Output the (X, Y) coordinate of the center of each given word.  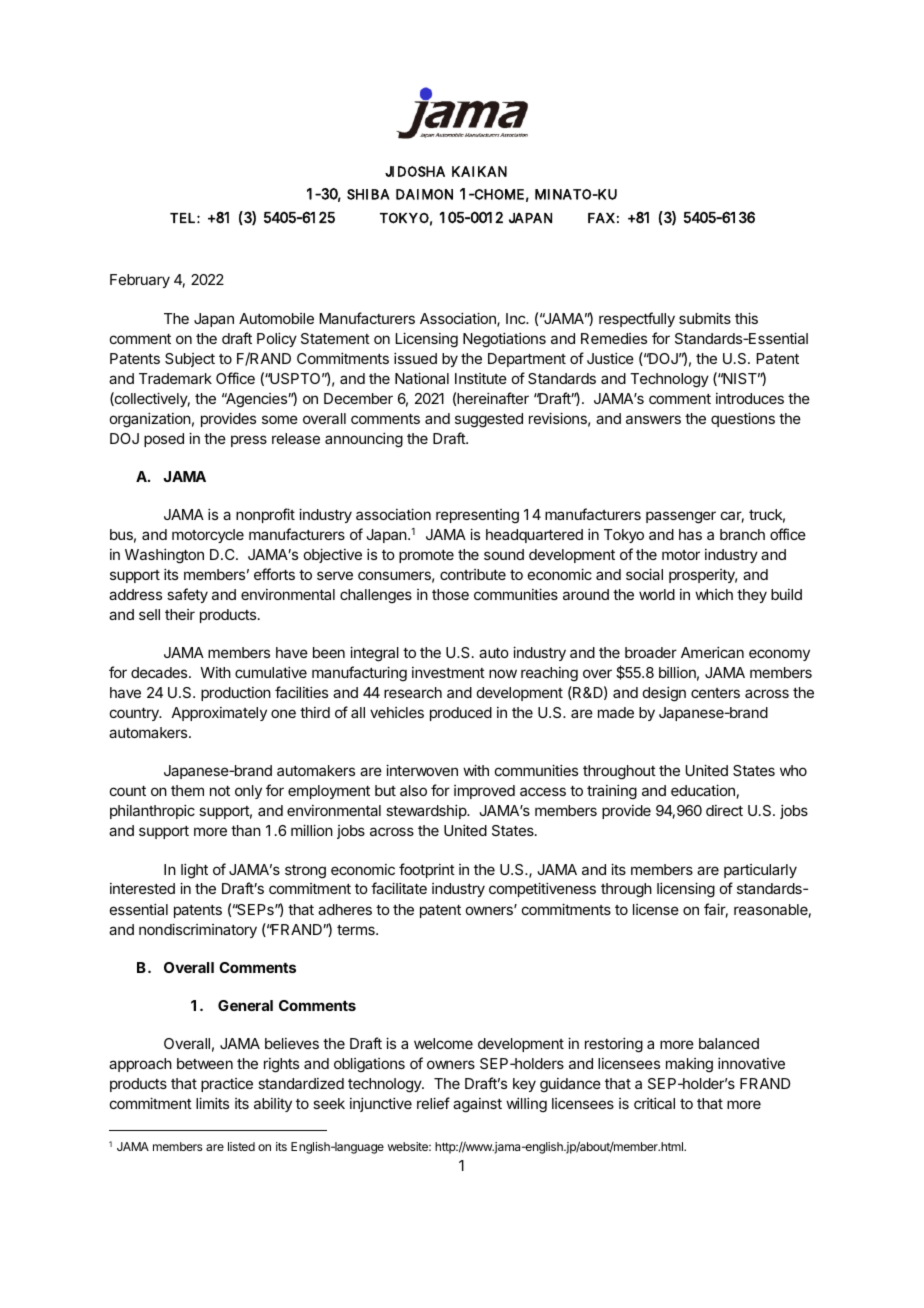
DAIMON (424, 194)
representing (477, 516)
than (246, 830)
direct (724, 810)
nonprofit (265, 515)
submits (705, 318)
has (690, 534)
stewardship (427, 811)
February (140, 281)
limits (212, 1103)
